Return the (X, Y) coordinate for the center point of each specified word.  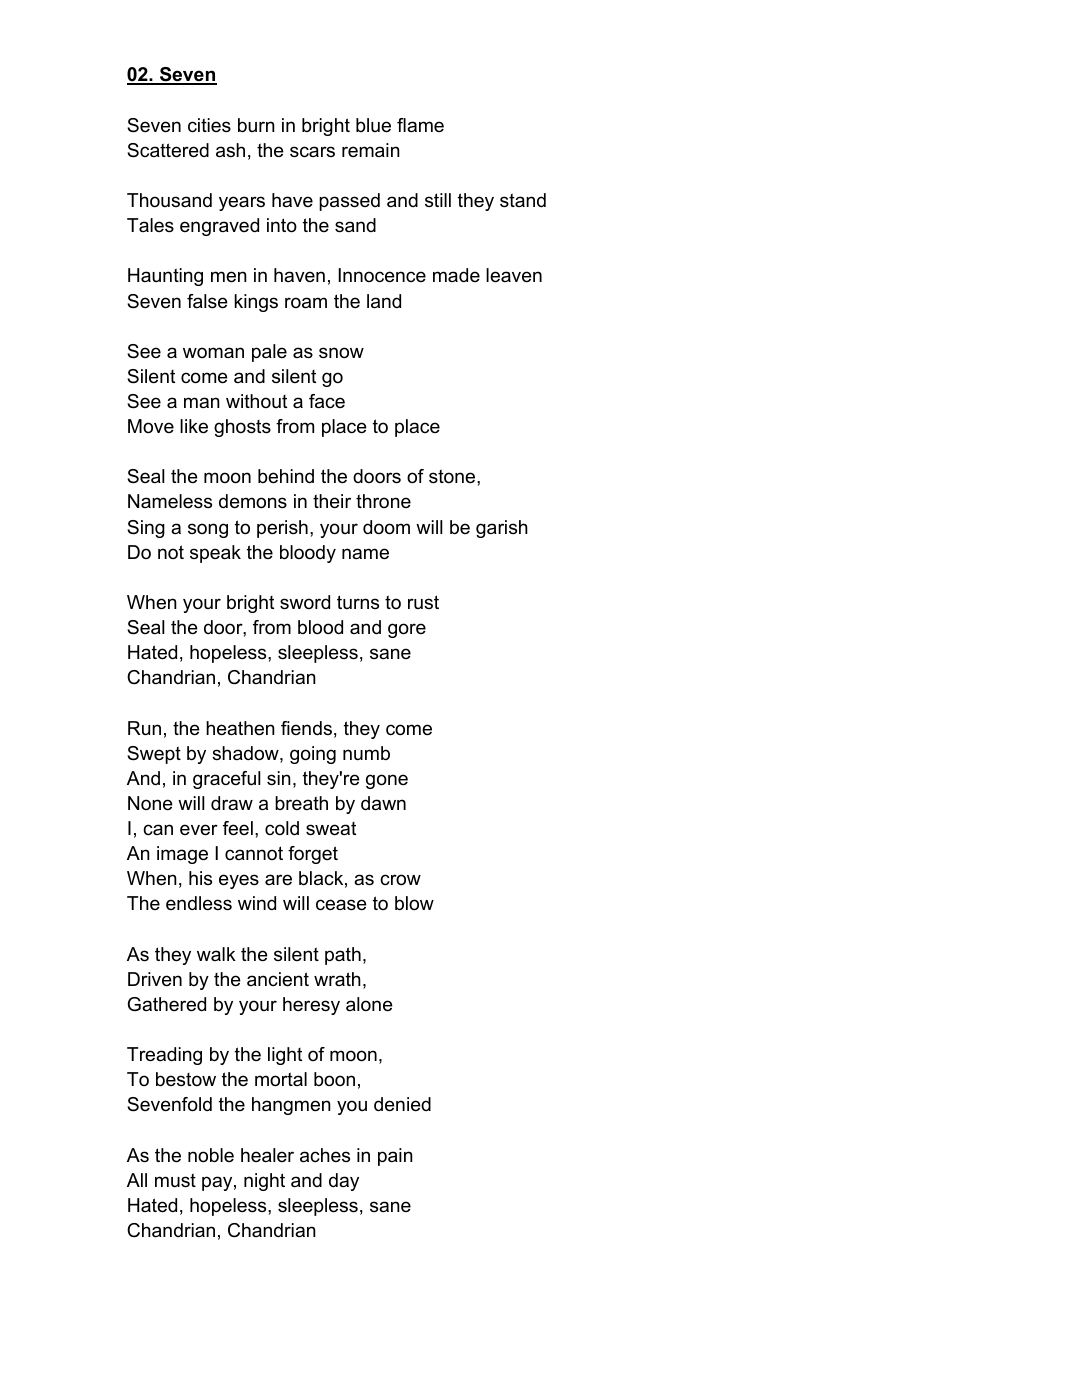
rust (423, 602)
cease (341, 905)
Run (144, 728)
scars (312, 152)
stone (453, 476)
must (175, 1180)
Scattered (168, 150)
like (194, 426)
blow (414, 903)
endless (199, 903)
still (438, 200)
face (327, 401)
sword (305, 602)
